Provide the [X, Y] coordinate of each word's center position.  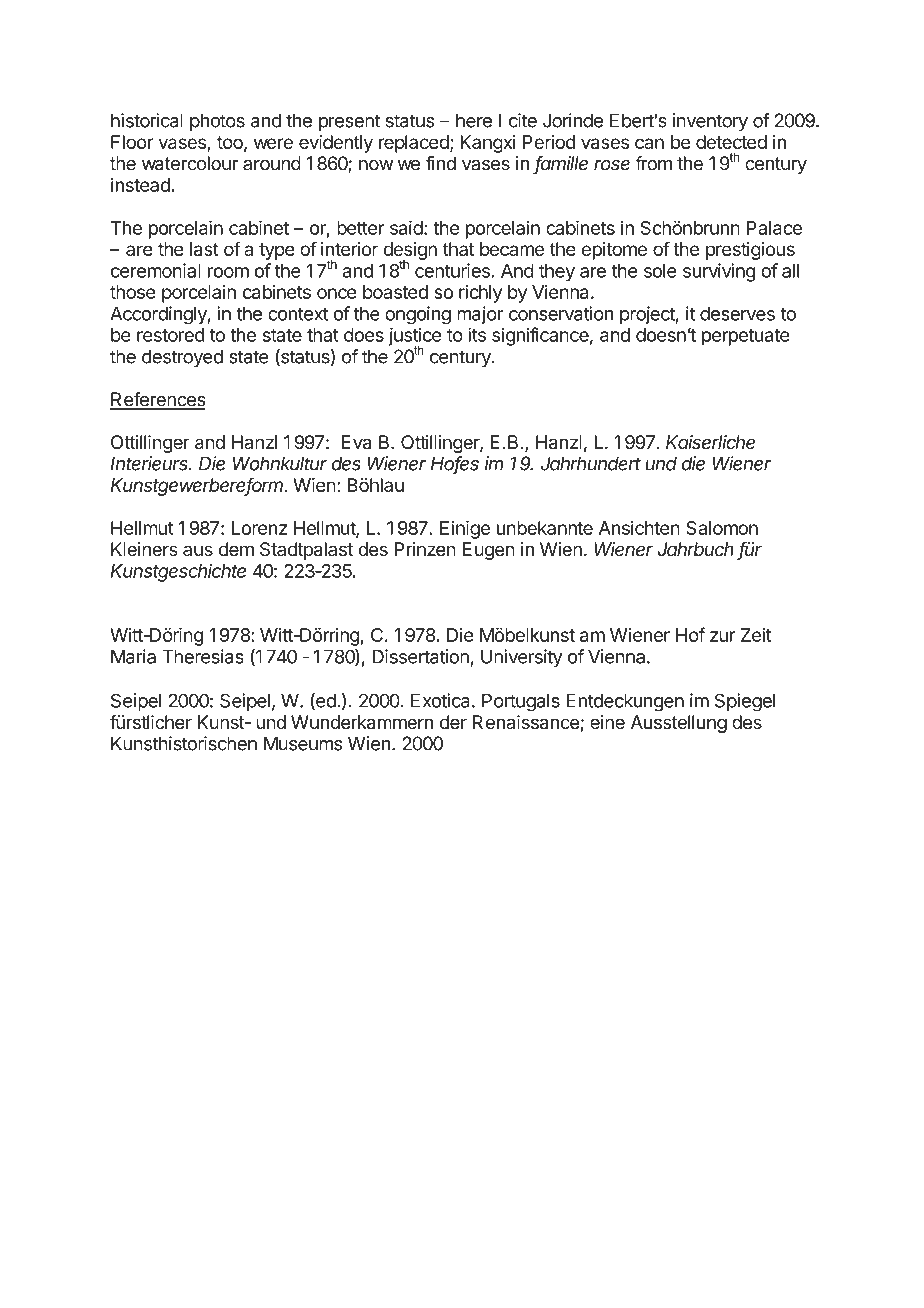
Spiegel [745, 702]
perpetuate [746, 337]
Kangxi [488, 144]
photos [217, 122]
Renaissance [526, 722]
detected [731, 142]
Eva [356, 442]
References [158, 400]
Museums [303, 743]
